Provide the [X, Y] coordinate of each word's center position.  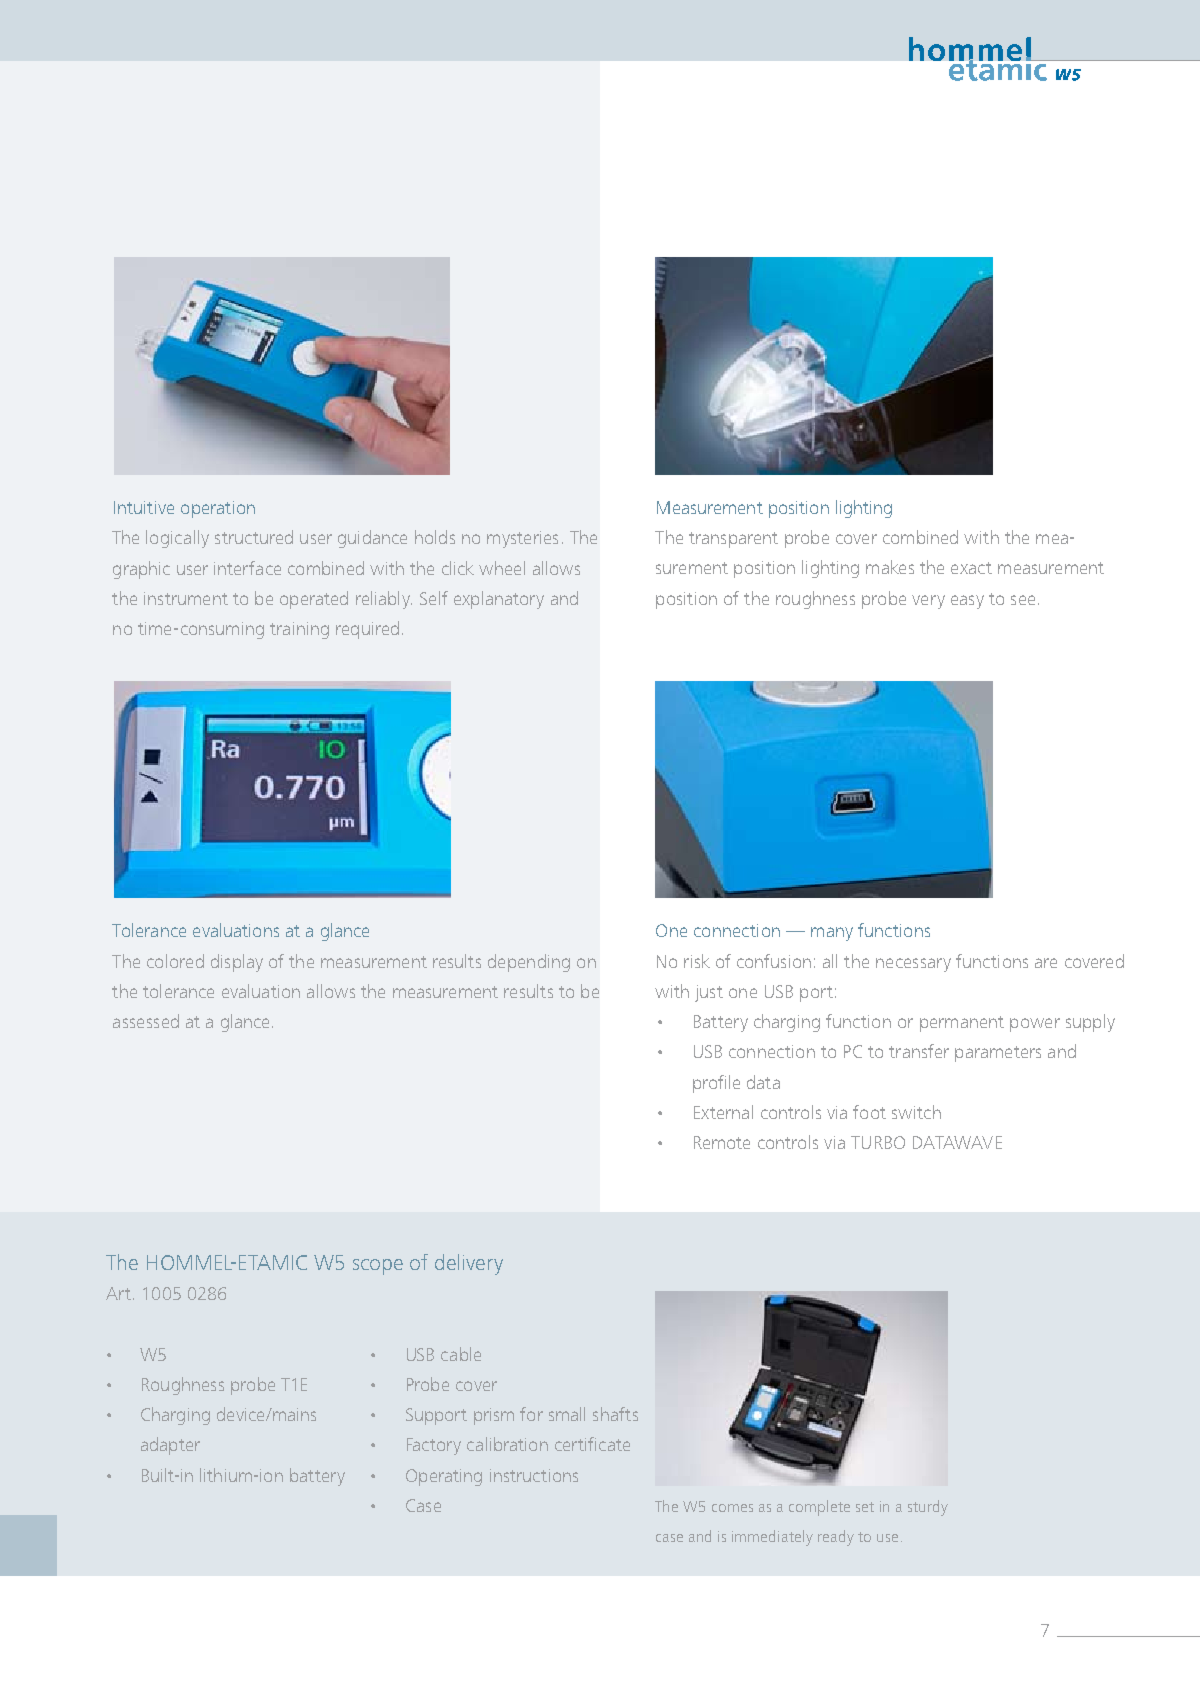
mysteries [522, 539]
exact [971, 568]
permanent [962, 1024]
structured [254, 537]
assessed [146, 1021]
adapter [170, 1446]
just [709, 993]
